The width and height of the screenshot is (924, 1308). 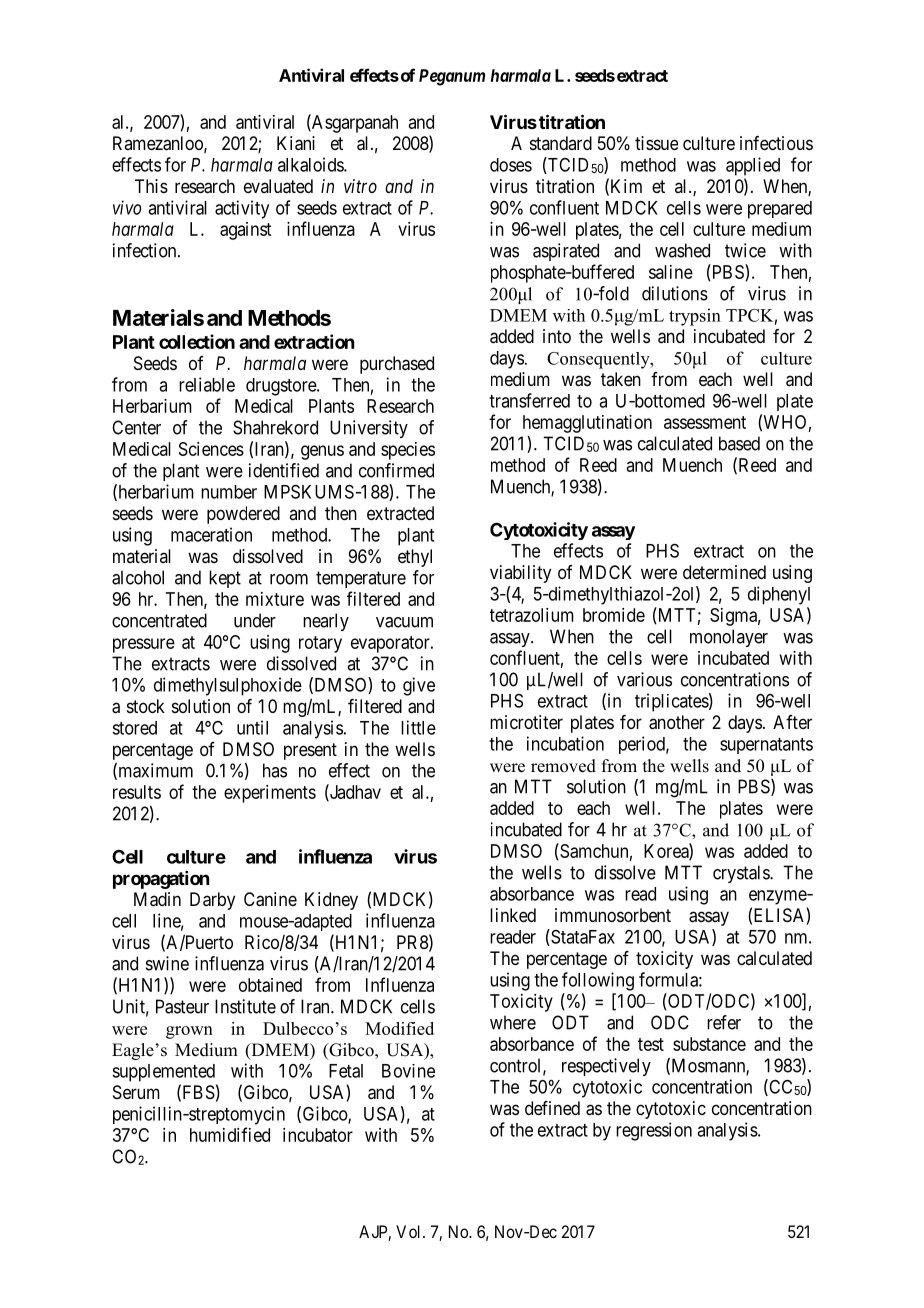 What do you see at coordinates (654, 1131) in the screenshot?
I see `regression` at bounding box center [654, 1131].
